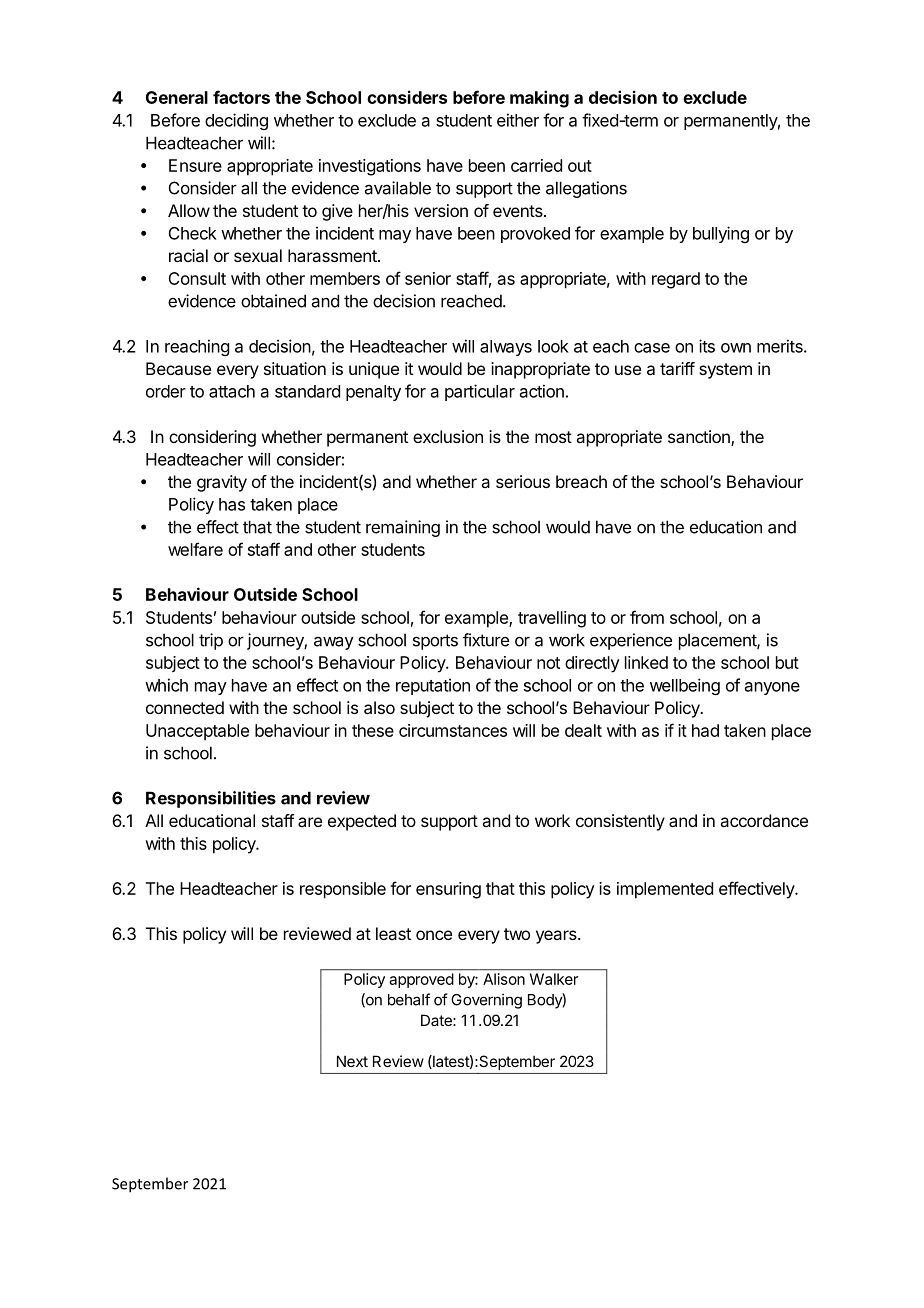 This screenshot has width=924, height=1308. I want to click on bullying, so click(721, 234).
